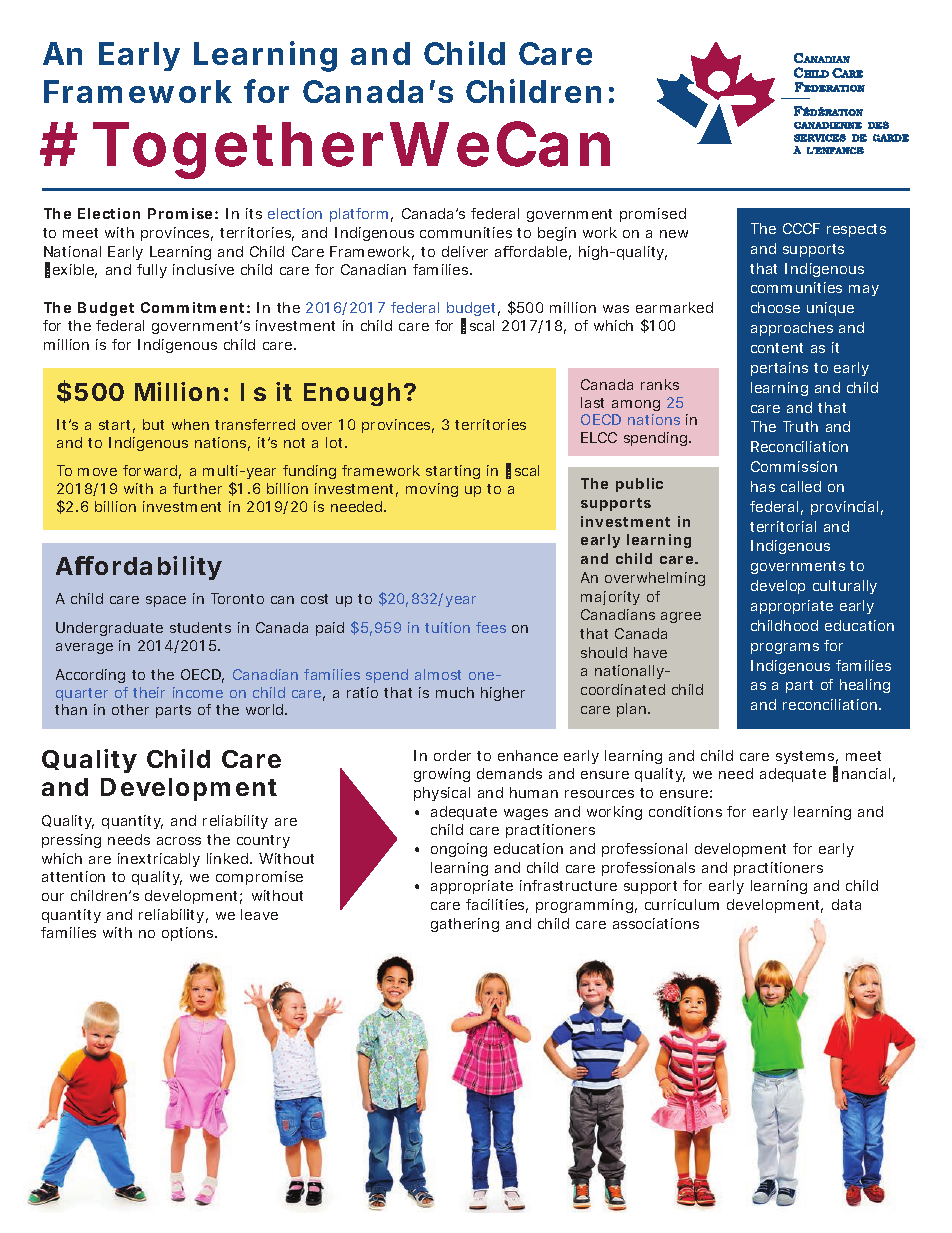 The width and height of the image is (952, 1233). I want to click on other, so click(130, 709).
